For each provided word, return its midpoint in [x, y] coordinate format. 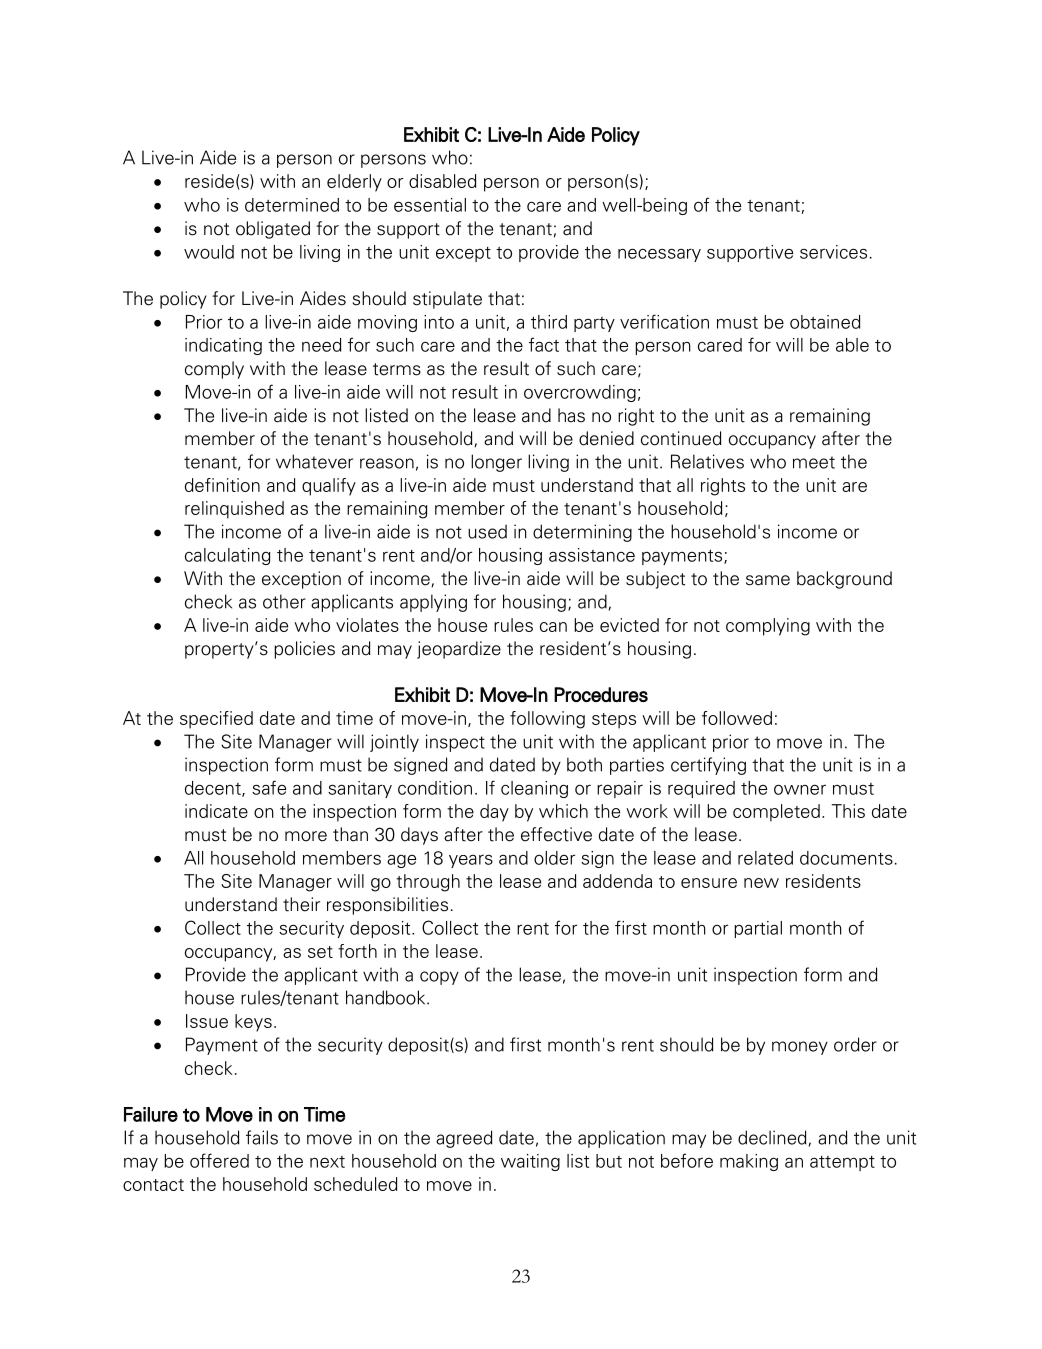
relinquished [234, 510]
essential [430, 205]
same [768, 580]
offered [219, 1160]
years [471, 861]
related [765, 858]
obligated [273, 230]
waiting [530, 1162]
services [833, 252]
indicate [216, 811]
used [487, 531]
